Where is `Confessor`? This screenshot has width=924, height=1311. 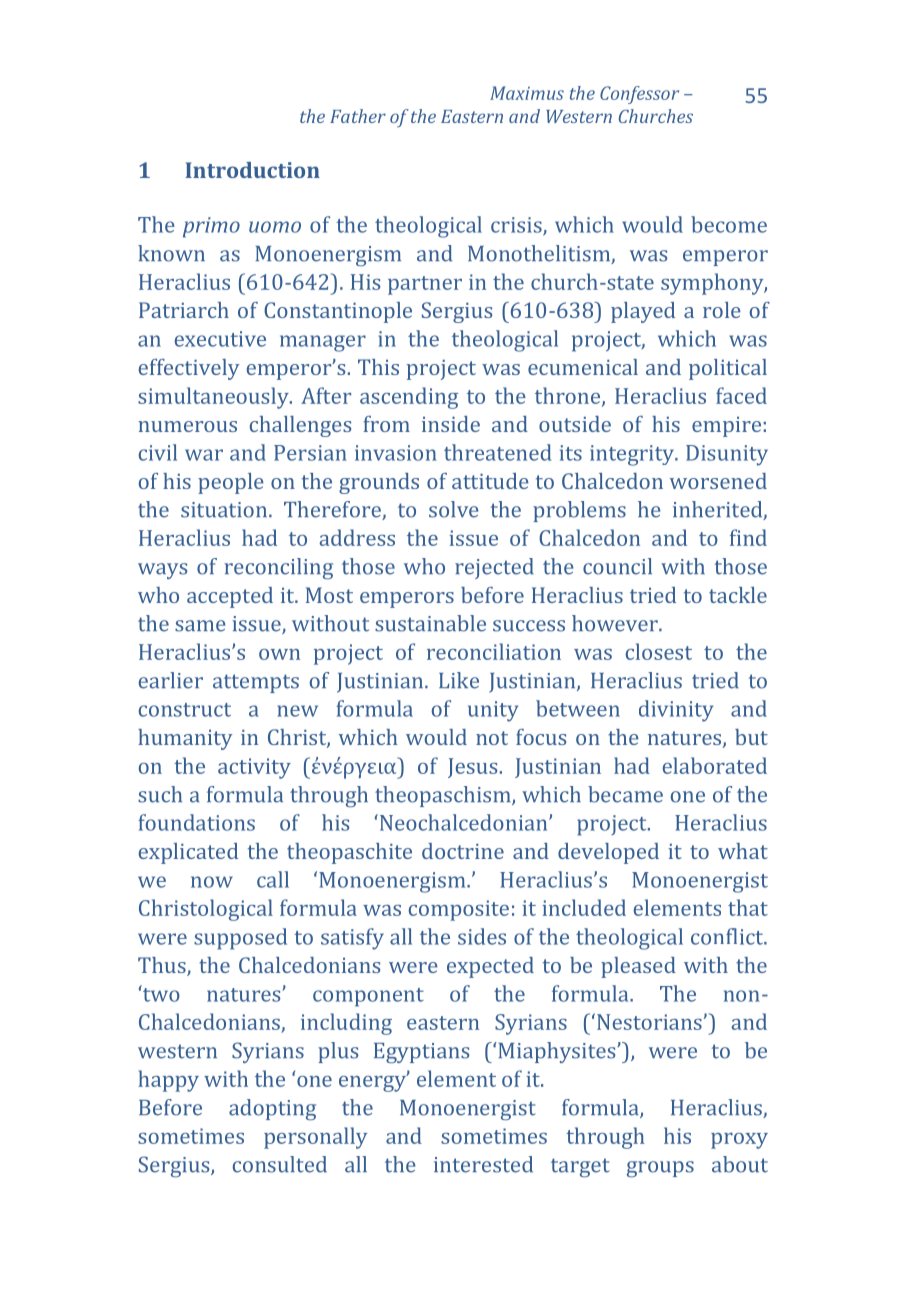
Confessor is located at coordinates (639, 95).
